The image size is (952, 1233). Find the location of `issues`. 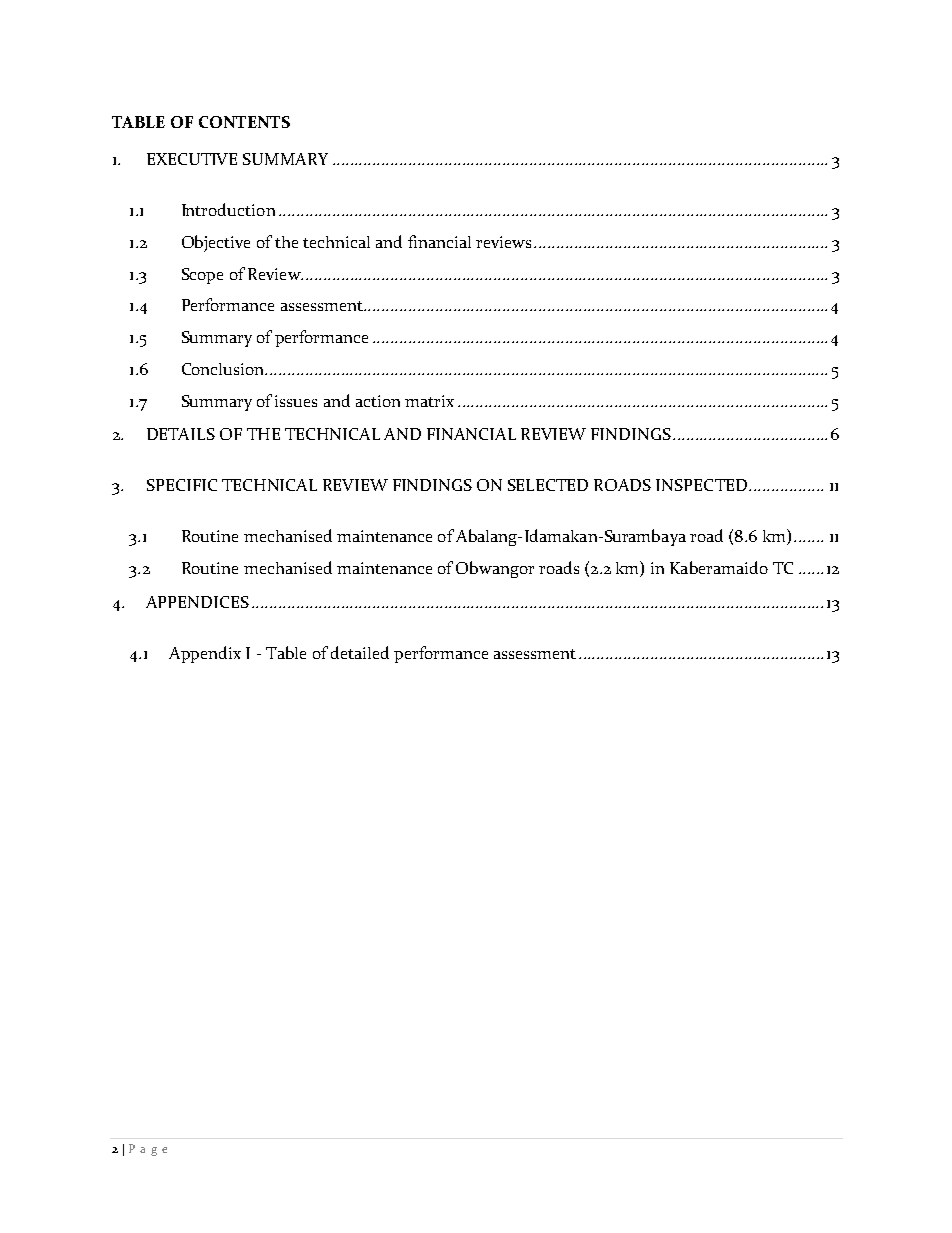

issues is located at coordinates (296, 401).
